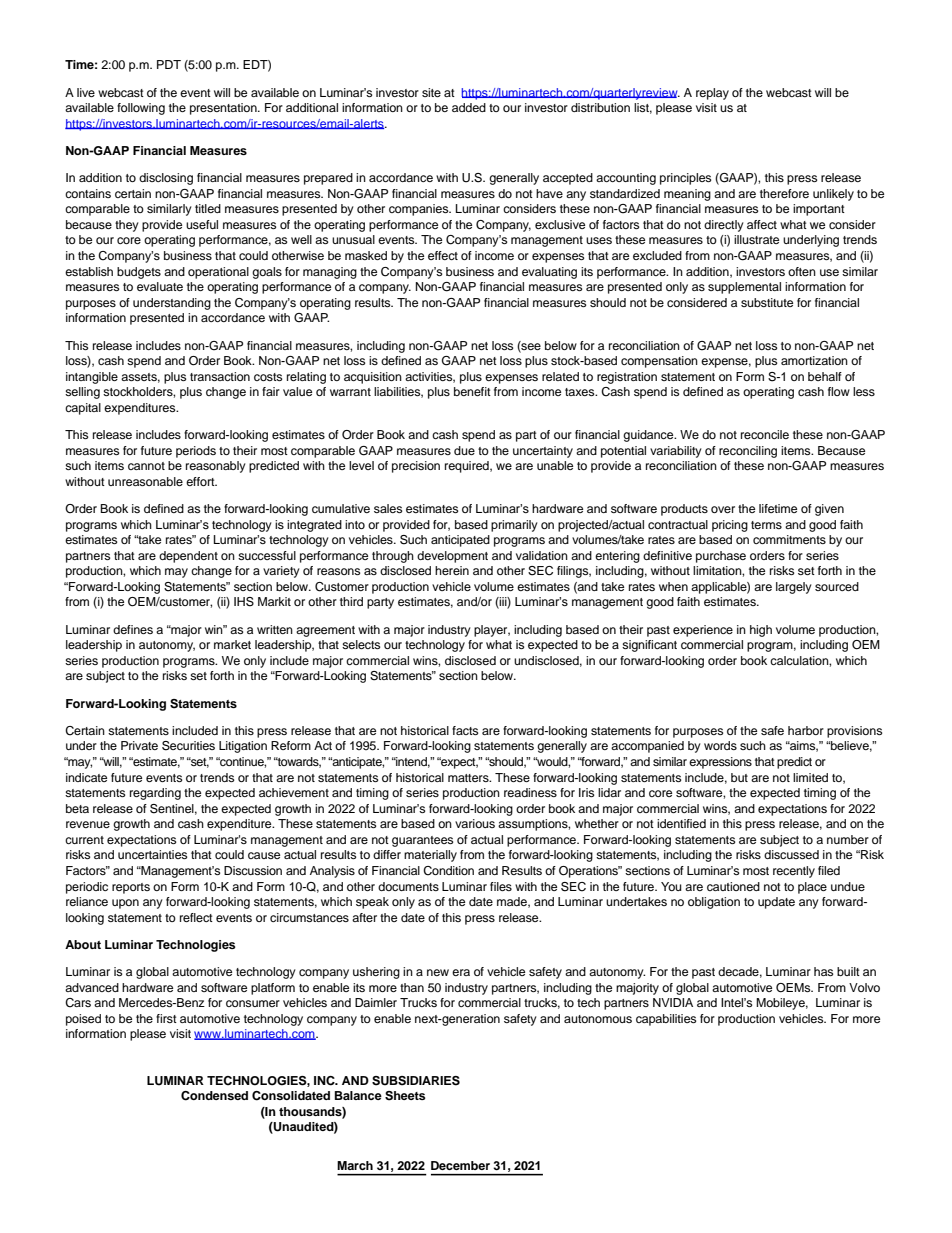 The width and height of the screenshot is (952, 1233). I want to click on December, so click(460, 1165).
